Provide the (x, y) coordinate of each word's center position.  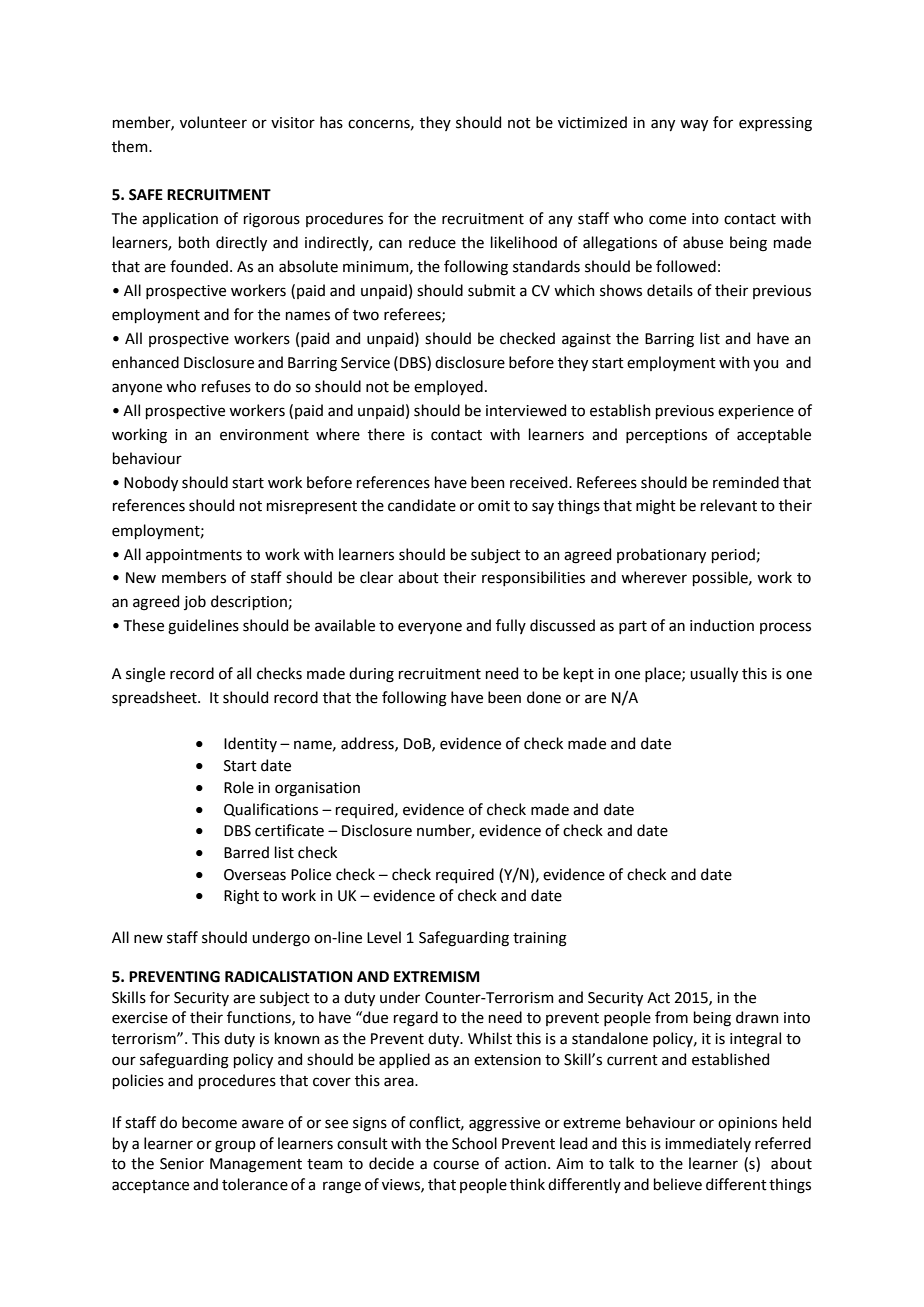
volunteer (213, 122)
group (235, 1146)
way (694, 125)
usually (714, 674)
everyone (430, 628)
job (195, 602)
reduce (432, 242)
